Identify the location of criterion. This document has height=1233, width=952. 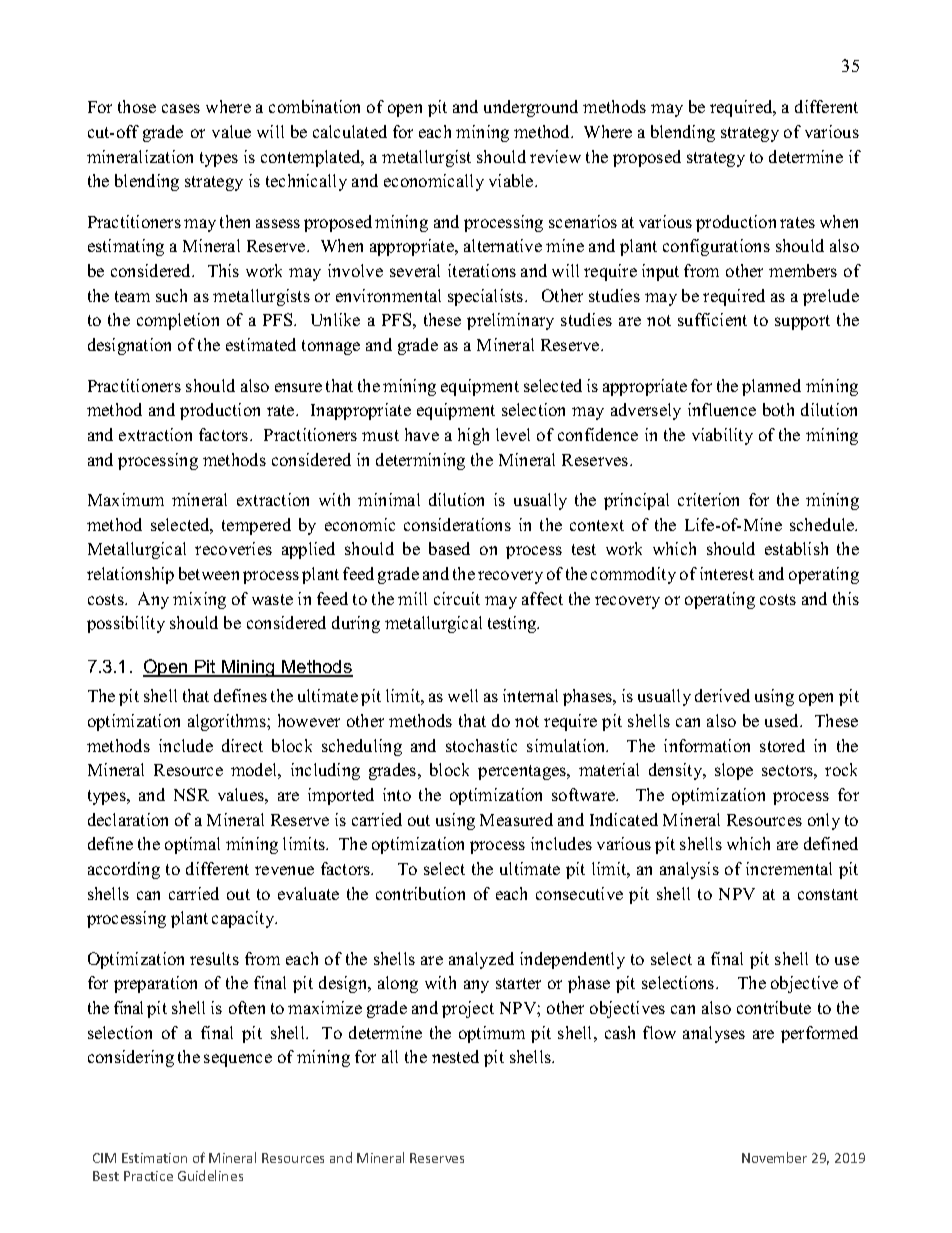
(708, 499).
